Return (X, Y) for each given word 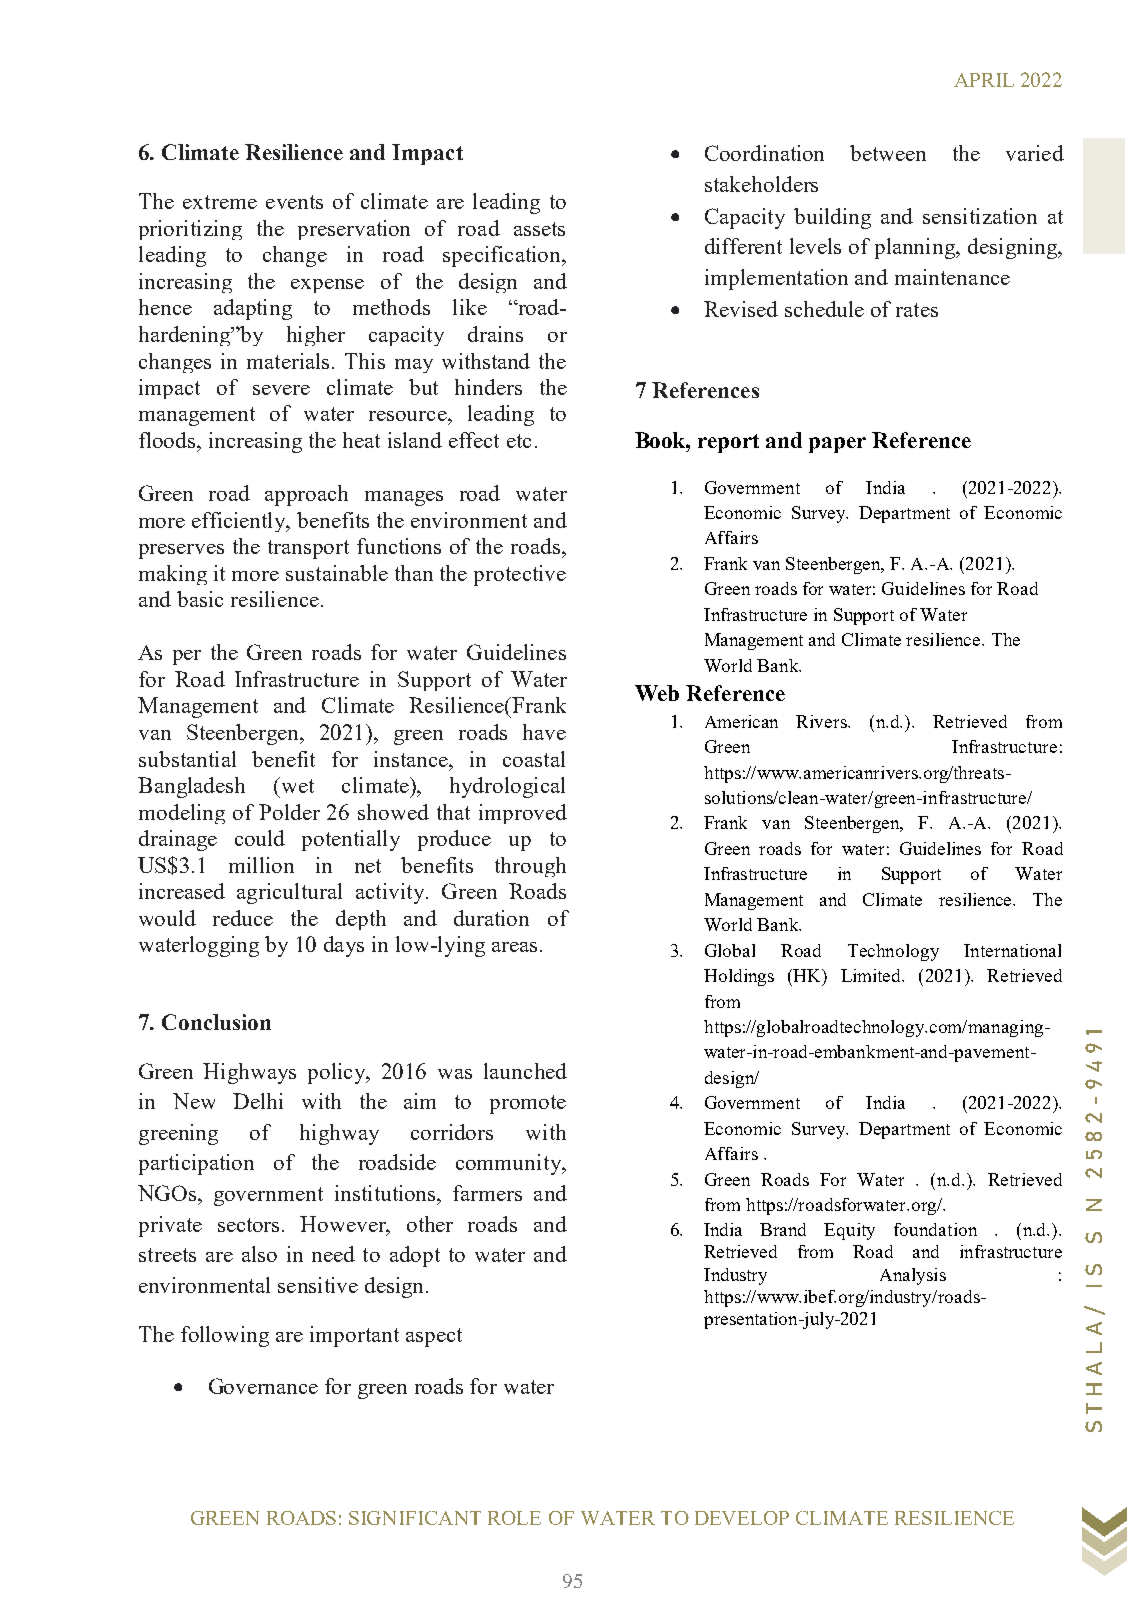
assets (539, 229)
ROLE (514, 1518)
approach (306, 495)
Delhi (258, 1101)
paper (837, 445)
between (888, 153)
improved (523, 814)
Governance (263, 1386)
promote (528, 1104)
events (294, 202)
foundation (935, 1229)
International (1012, 950)
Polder (289, 812)
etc (519, 441)
